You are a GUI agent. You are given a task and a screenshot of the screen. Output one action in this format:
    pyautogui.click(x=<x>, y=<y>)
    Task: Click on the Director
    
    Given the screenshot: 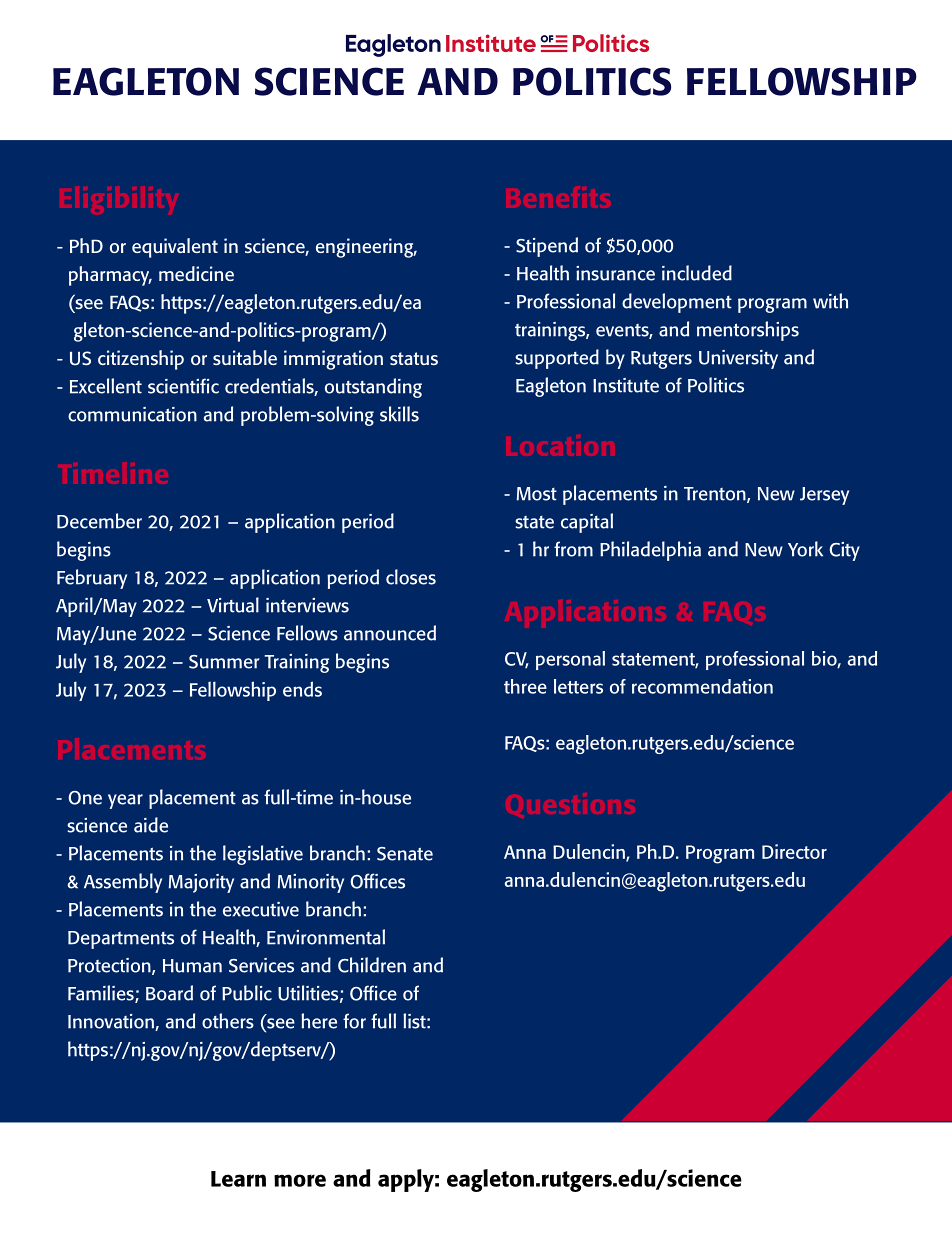 What is the action you would take?
    pyautogui.click(x=794, y=851)
